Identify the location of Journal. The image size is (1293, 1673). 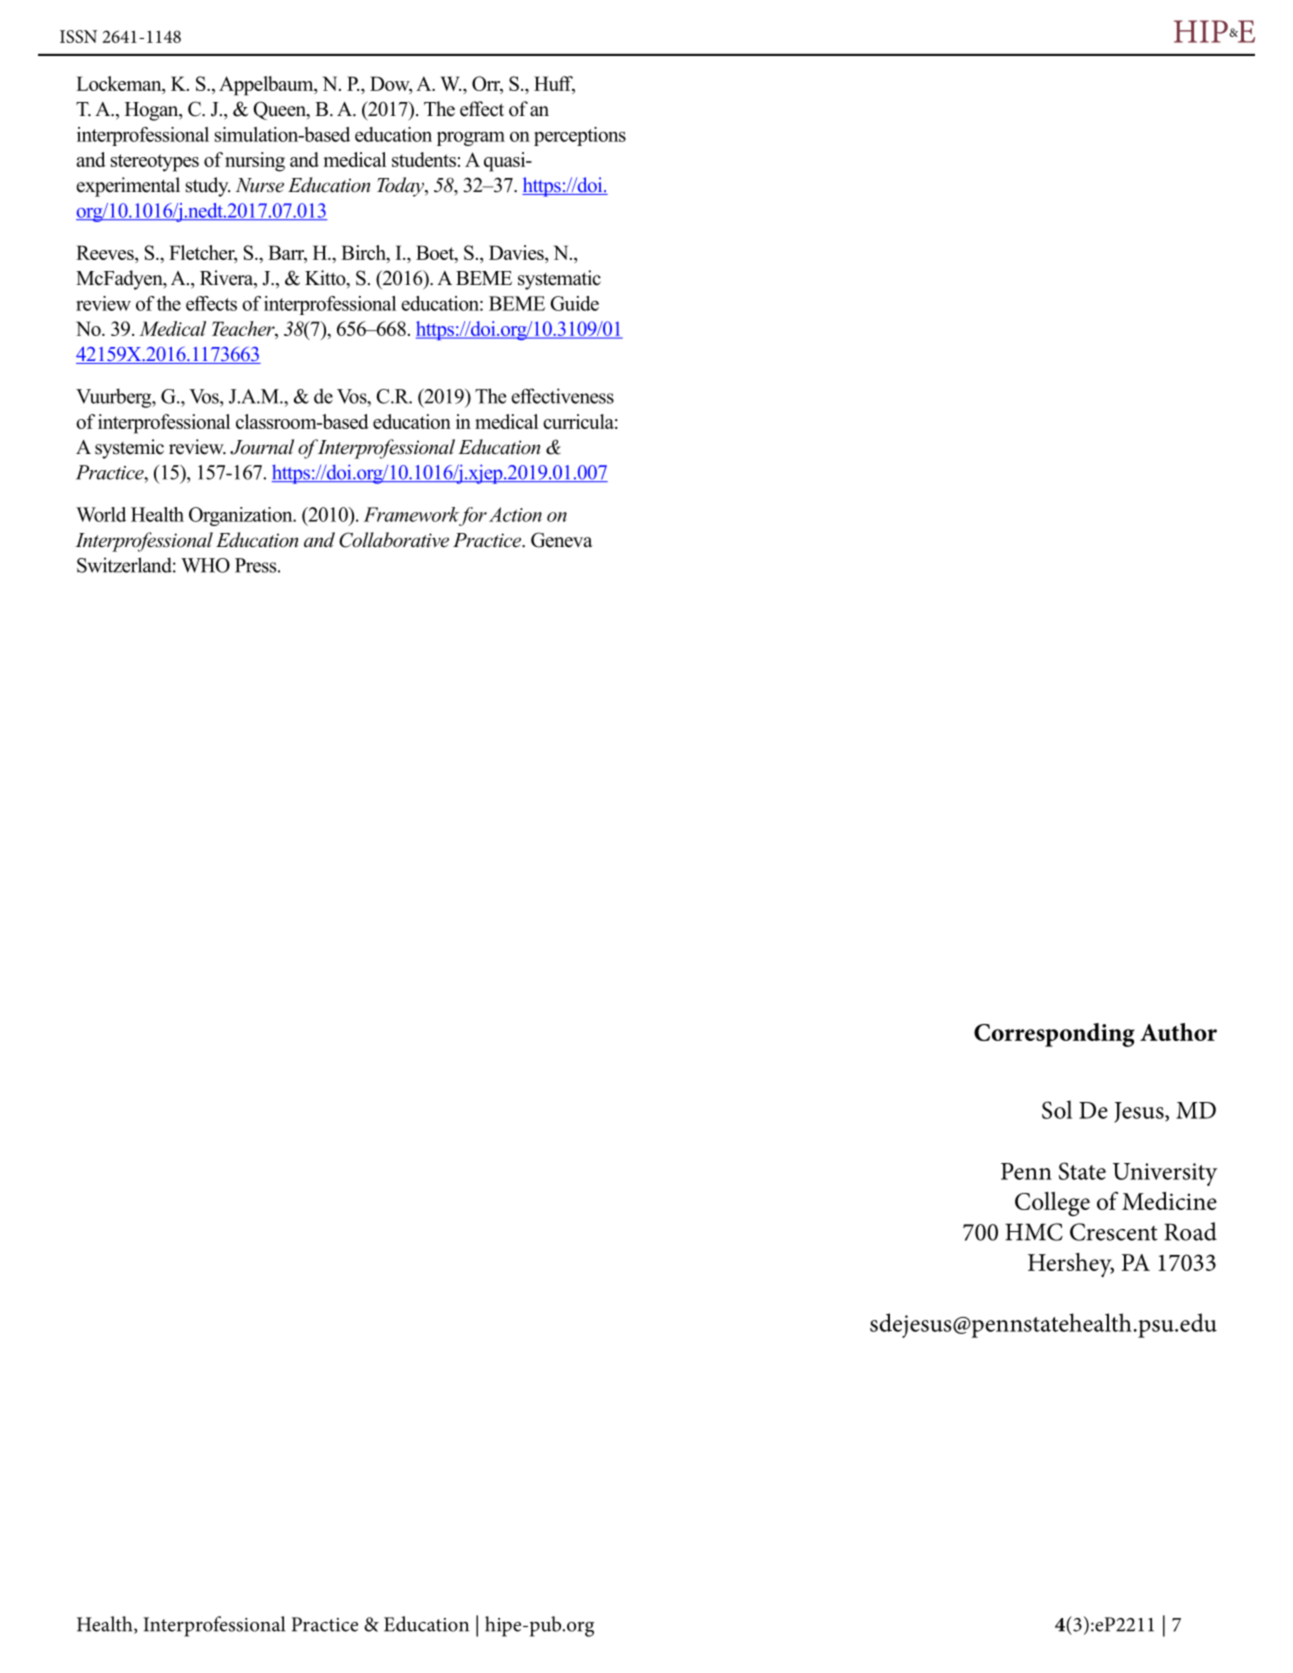
(262, 447).
